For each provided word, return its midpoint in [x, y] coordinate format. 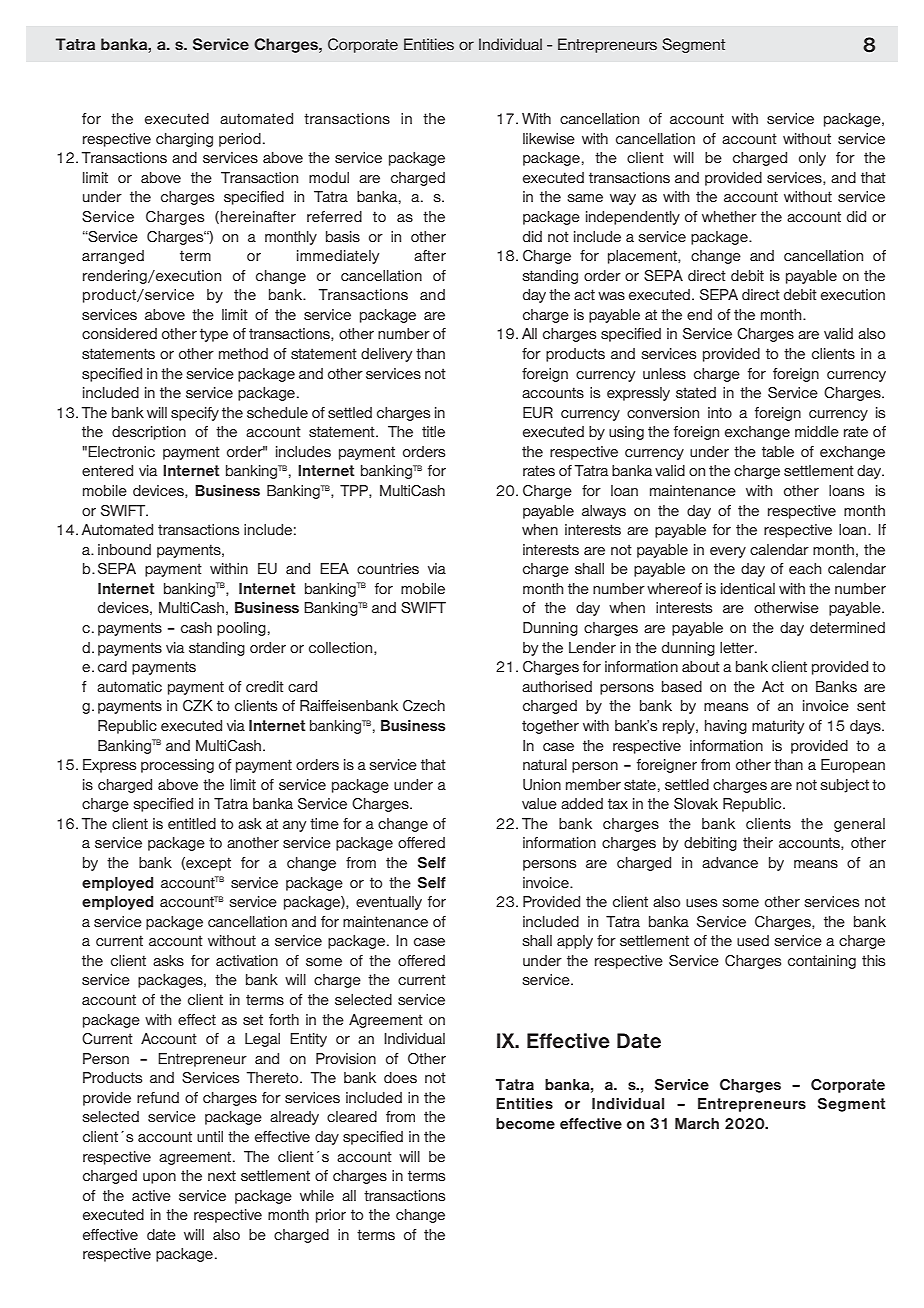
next [222, 1175]
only [812, 159]
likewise [549, 138]
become [525, 1123]
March [697, 1123]
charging [184, 140]
